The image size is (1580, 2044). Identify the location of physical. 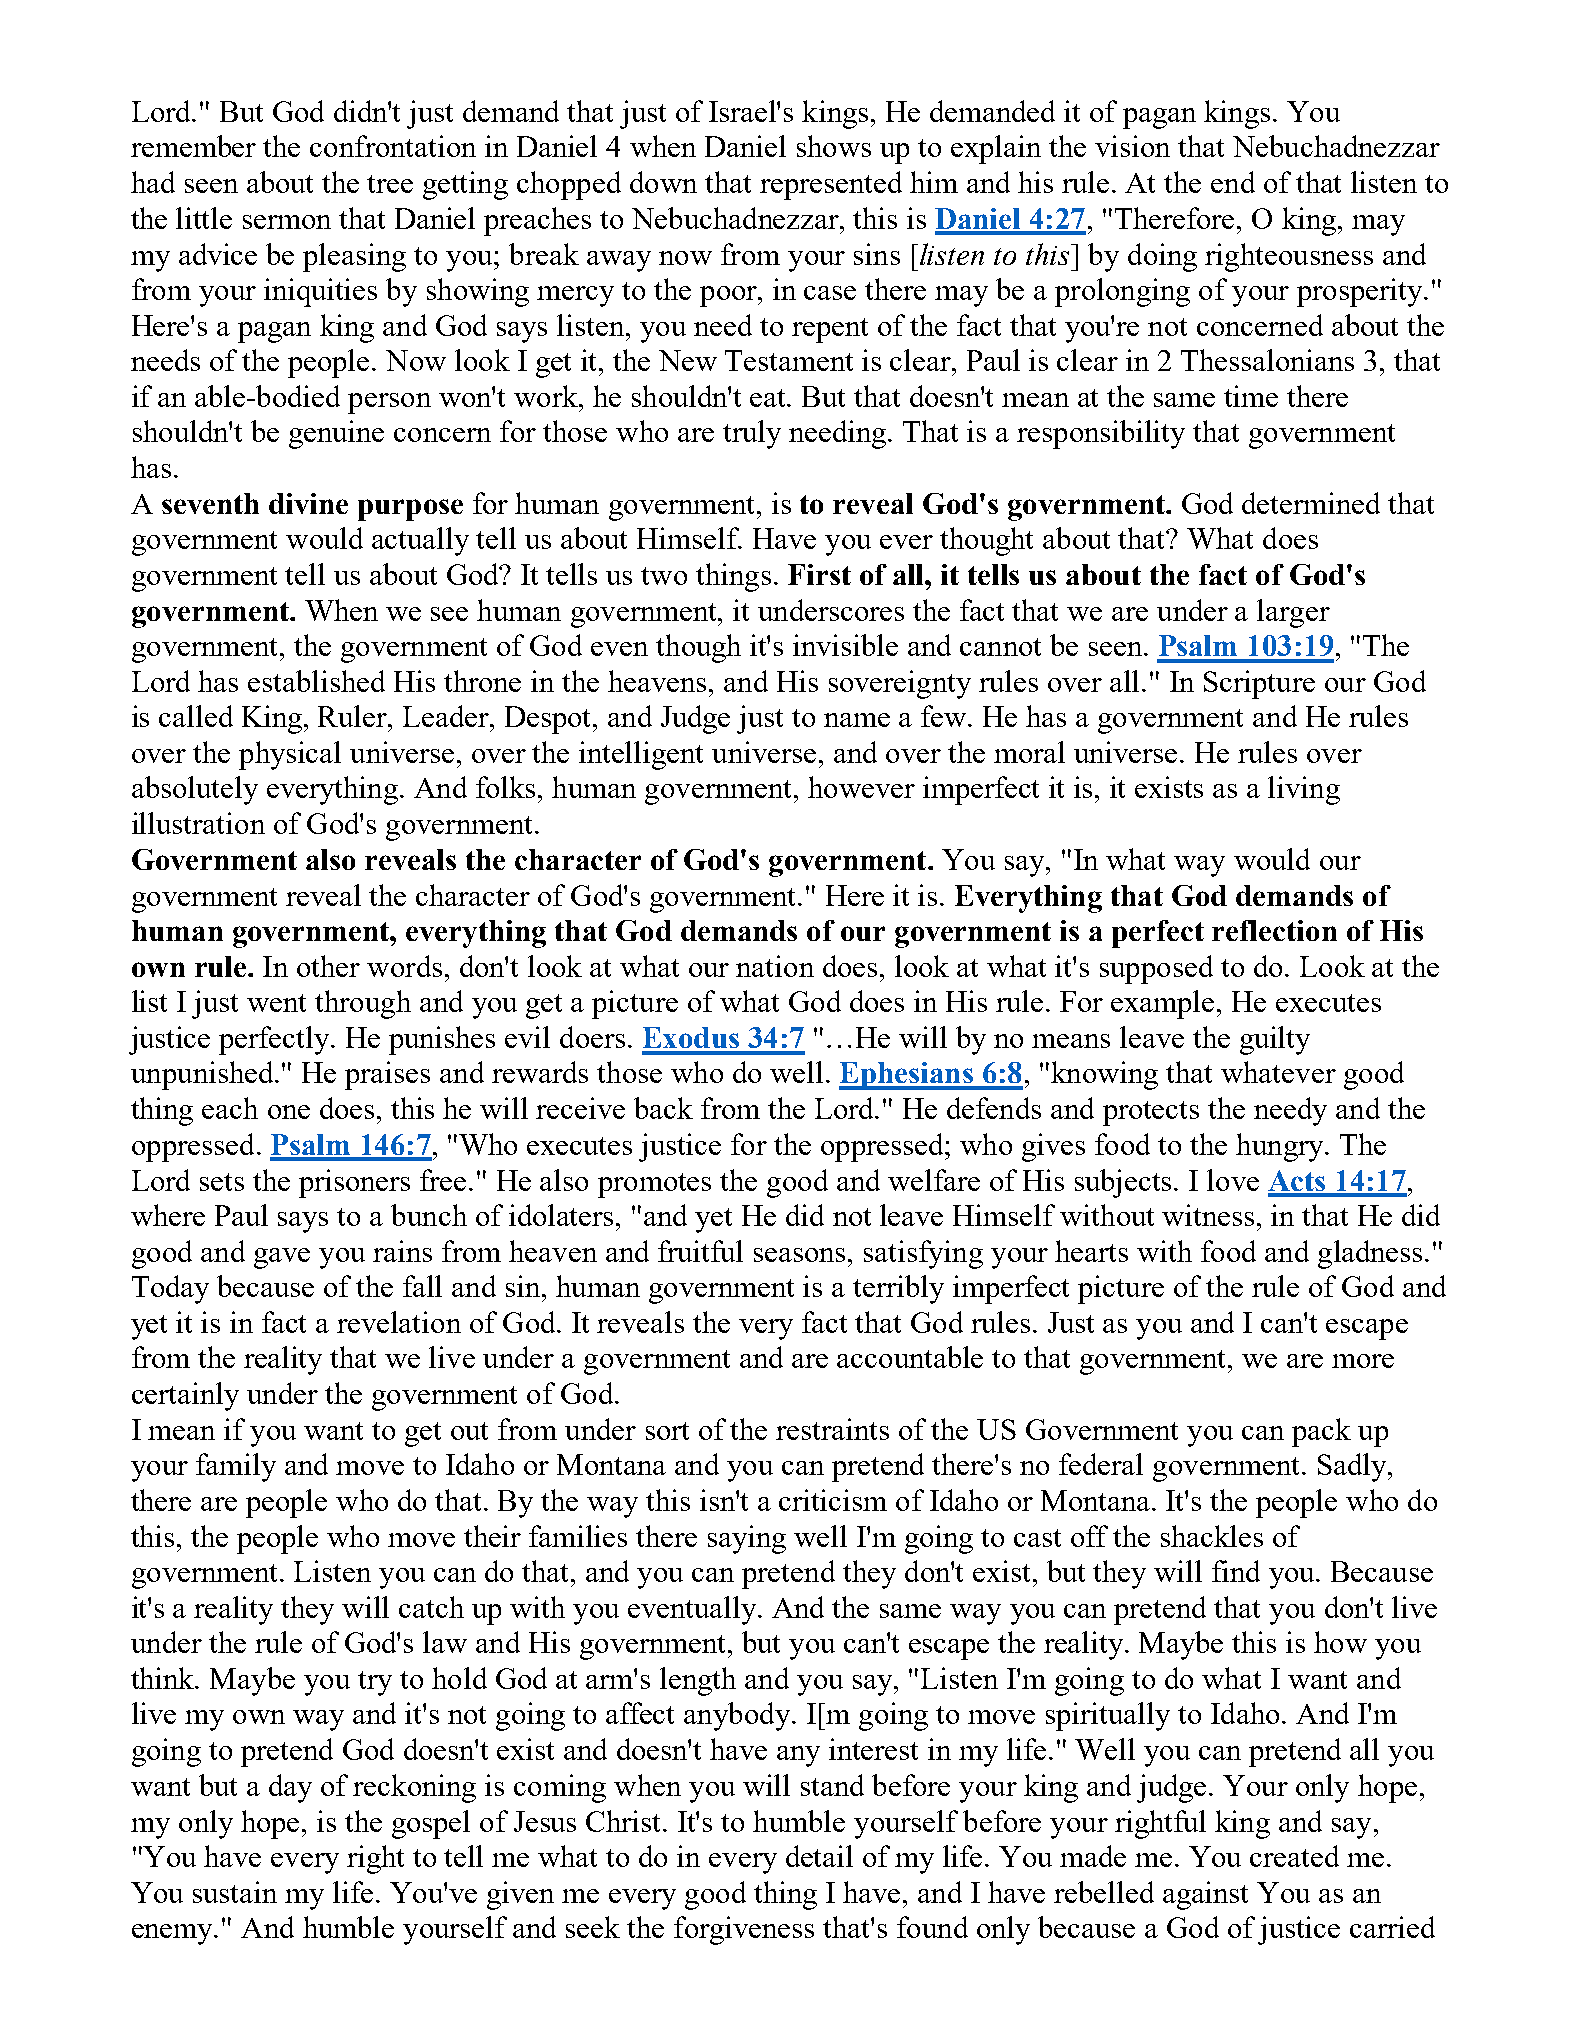
(290, 755).
